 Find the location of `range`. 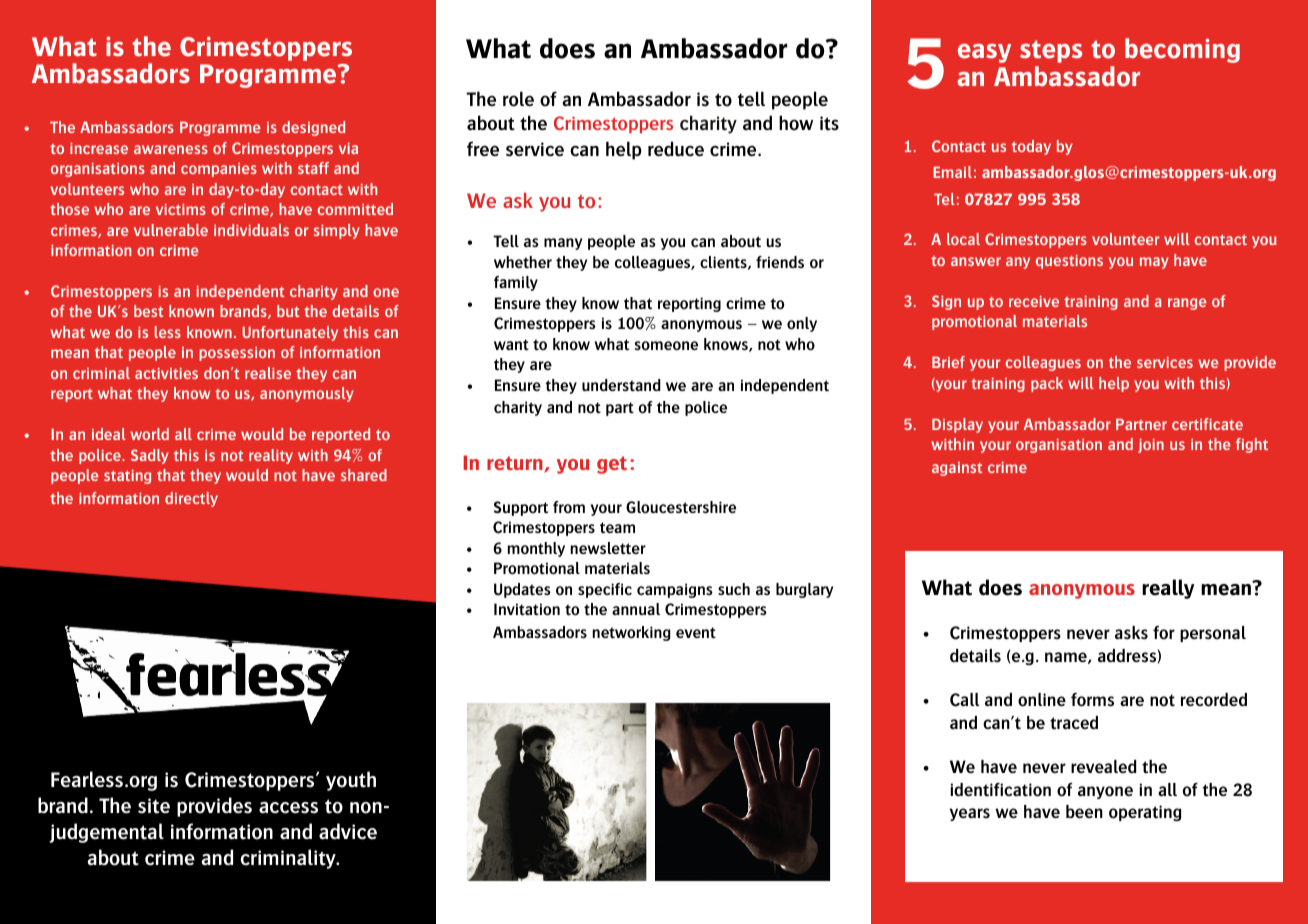

range is located at coordinates (1187, 304).
